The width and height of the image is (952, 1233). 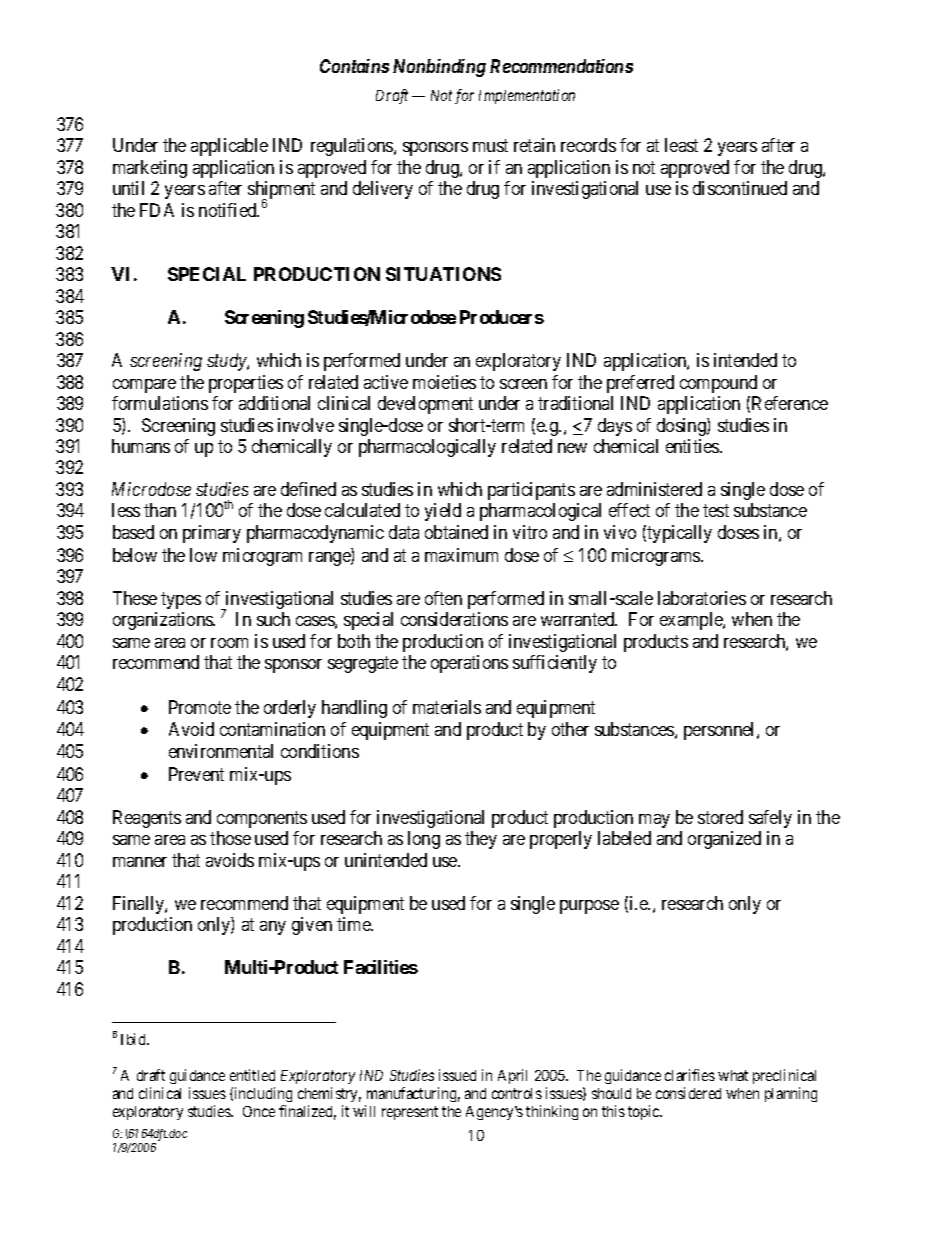 What do you see at coordinates (716, 511) in the image?
I see `test` at bounding box center [716, 511].
